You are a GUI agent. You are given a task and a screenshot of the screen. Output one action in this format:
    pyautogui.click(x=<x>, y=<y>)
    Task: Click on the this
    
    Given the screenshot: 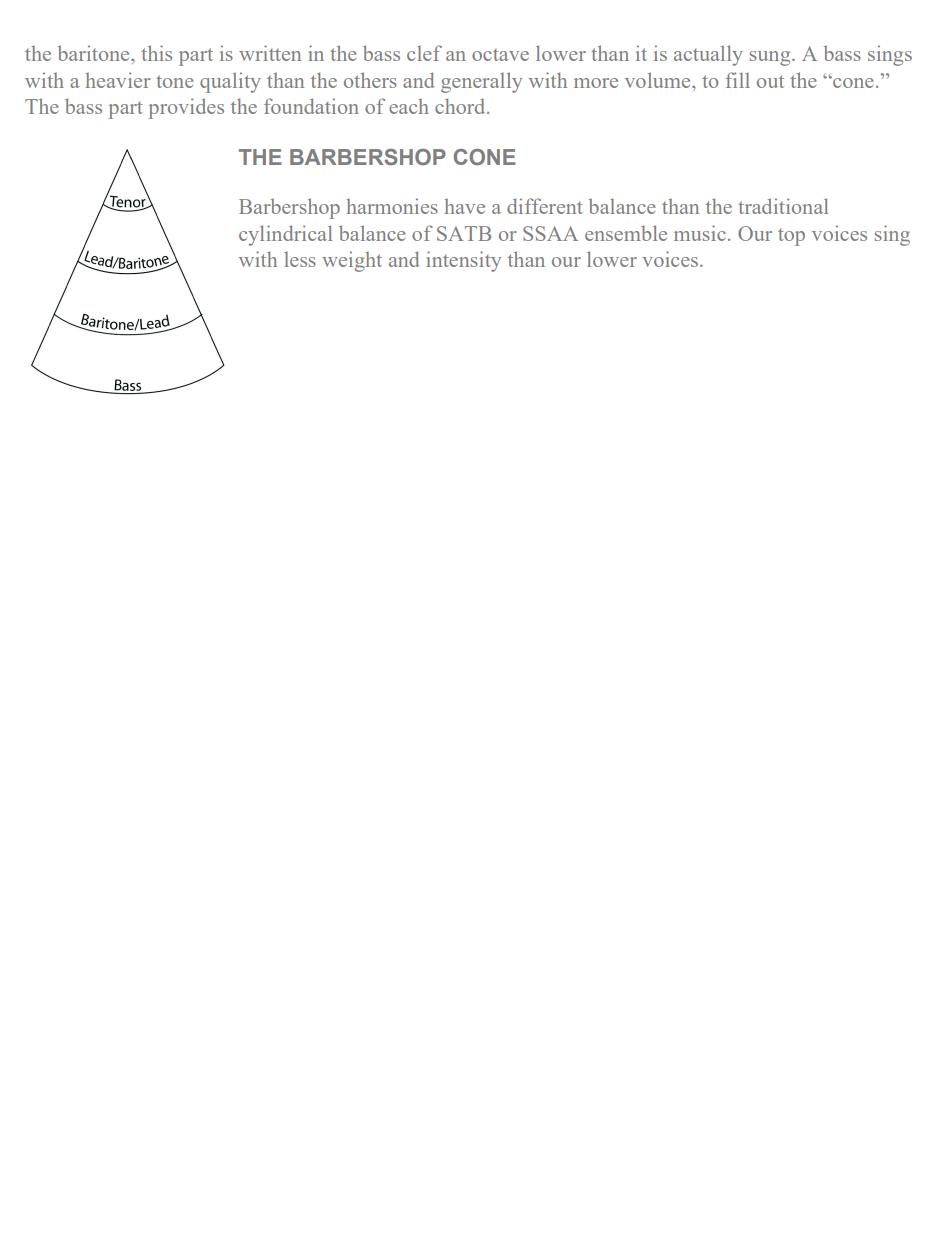 What is the action you would take?
    pyautogui.click(x=156, y=53)
